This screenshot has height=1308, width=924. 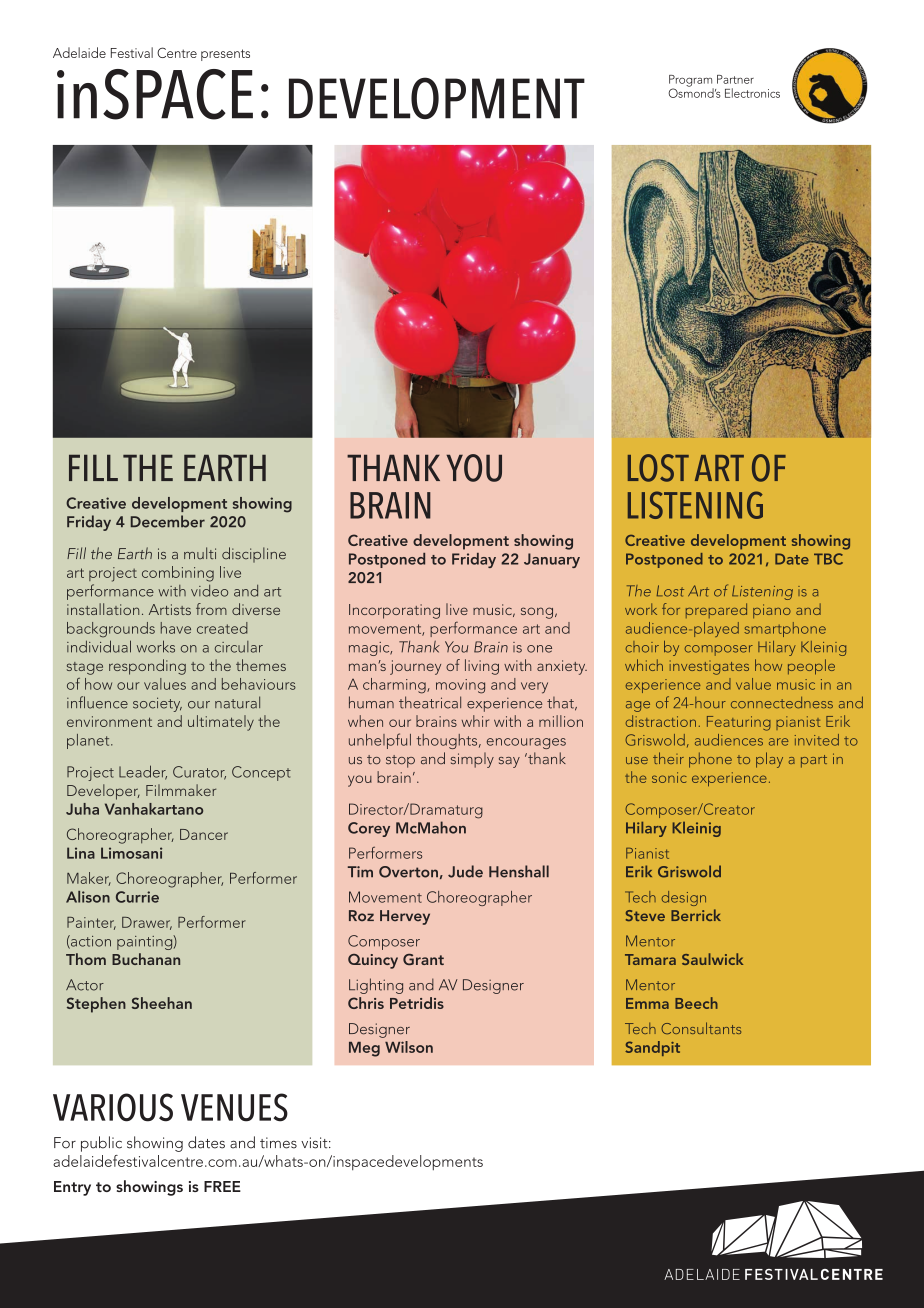 I want to click on Tamara, so click(x=650, y=959).
